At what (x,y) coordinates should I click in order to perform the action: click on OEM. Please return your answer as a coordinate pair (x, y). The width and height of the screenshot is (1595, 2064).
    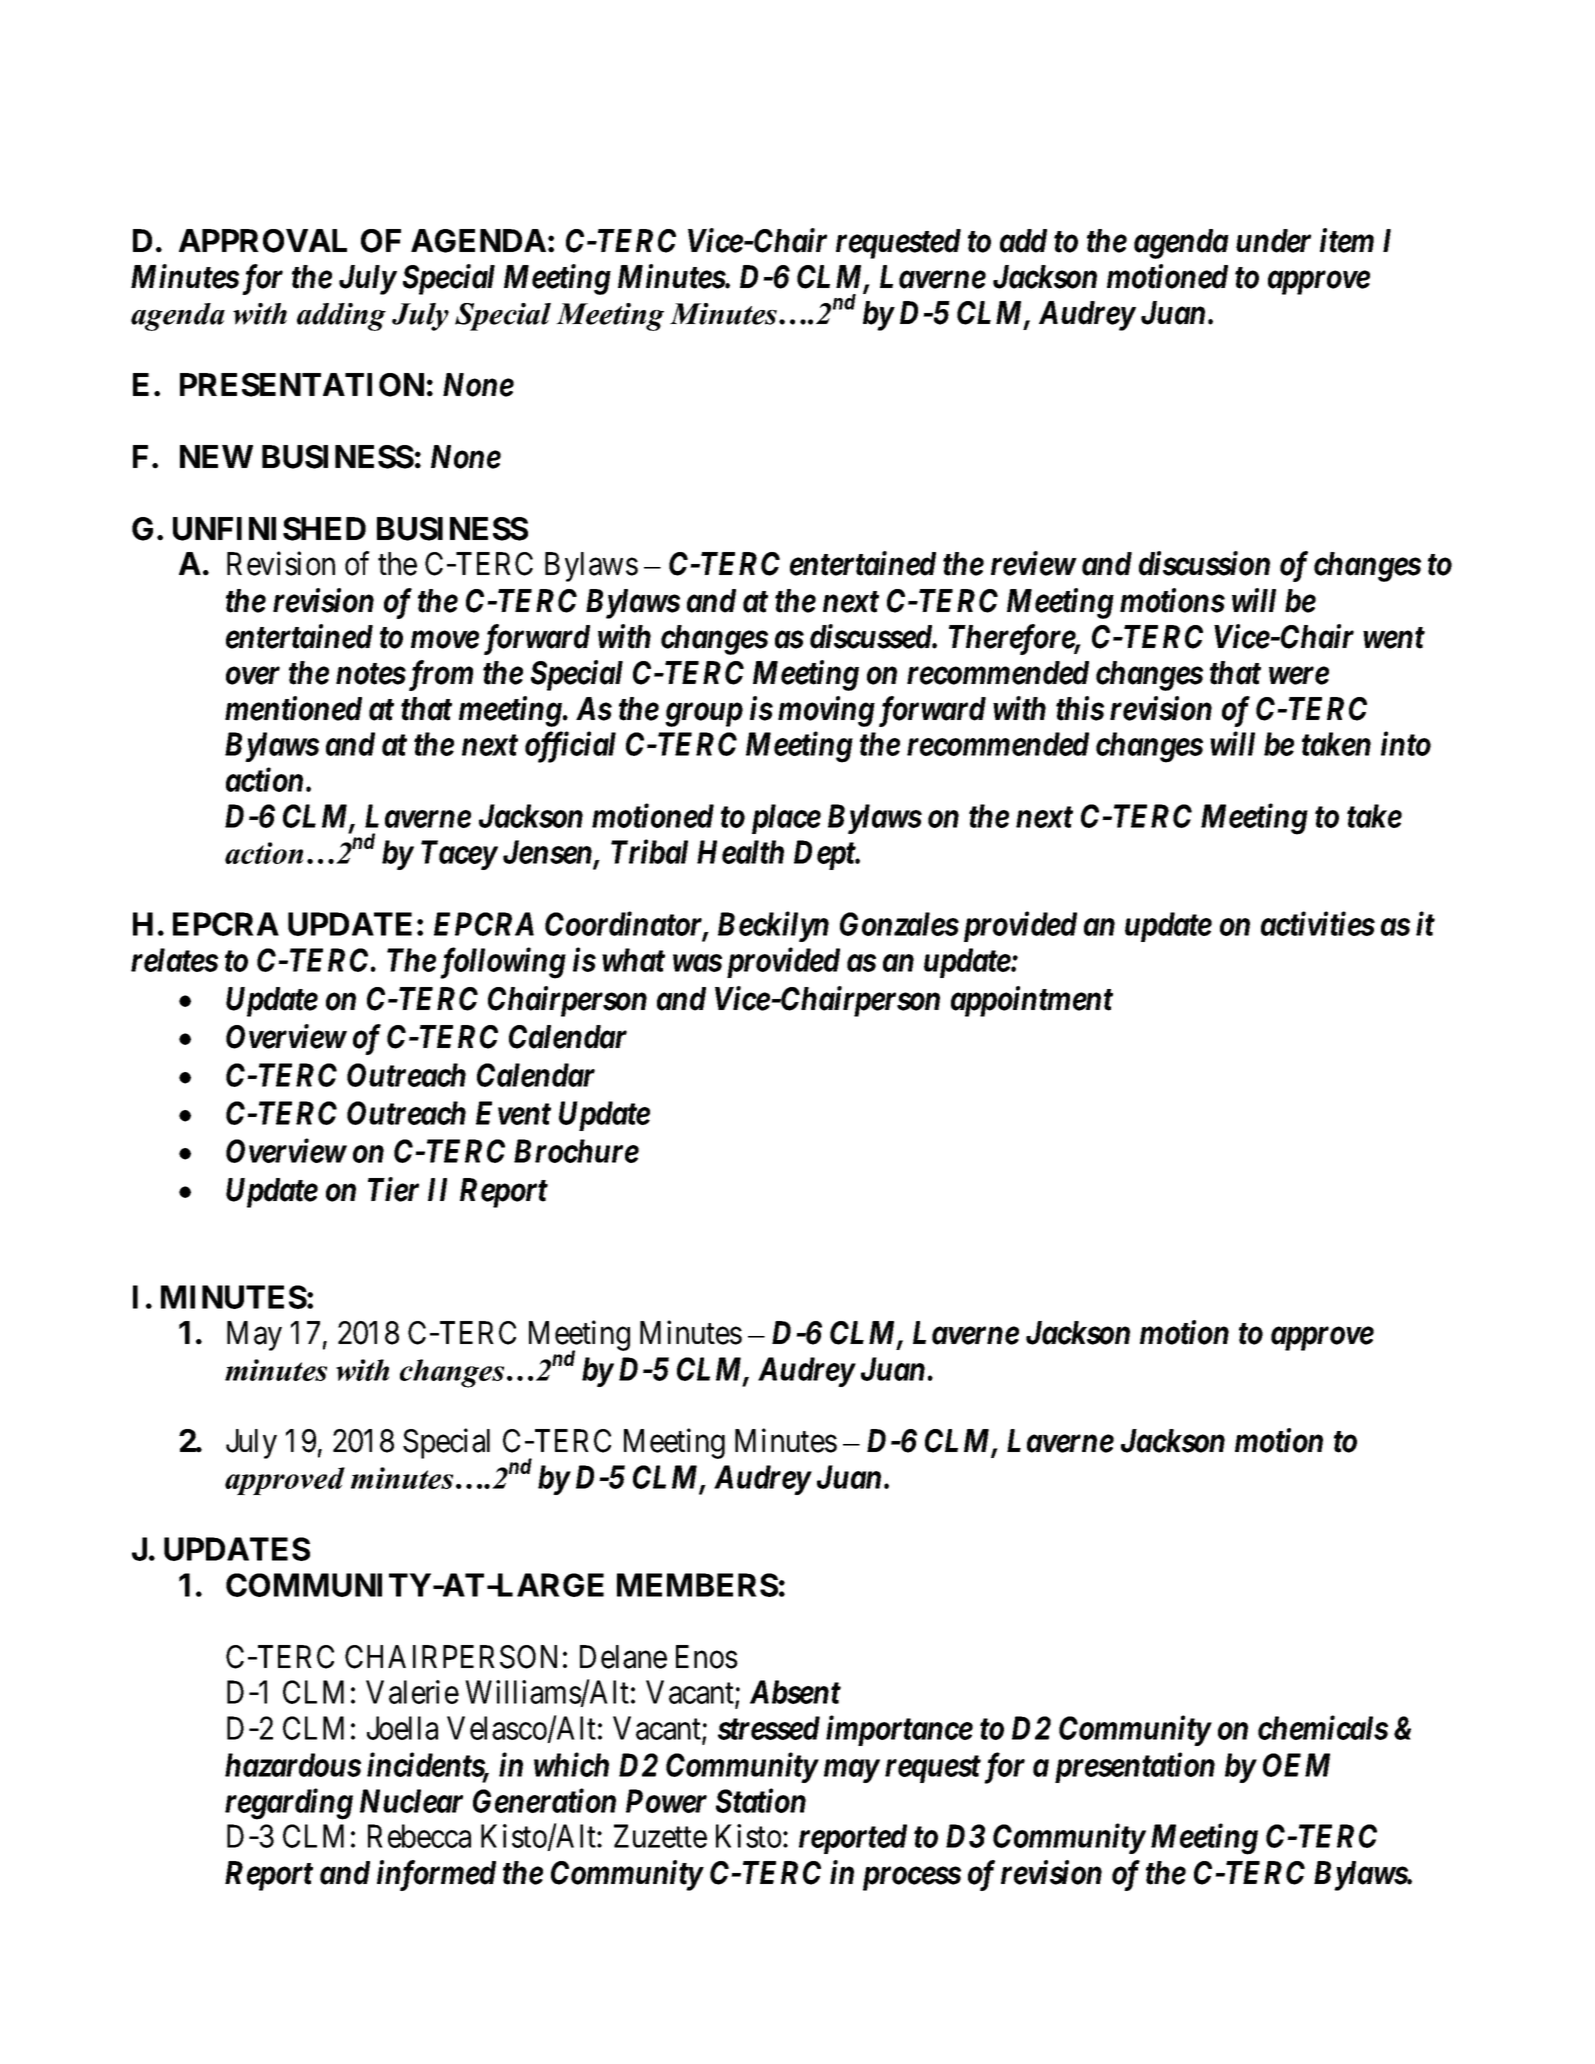
    Looking at the image, I should click on (1296, 1765).
